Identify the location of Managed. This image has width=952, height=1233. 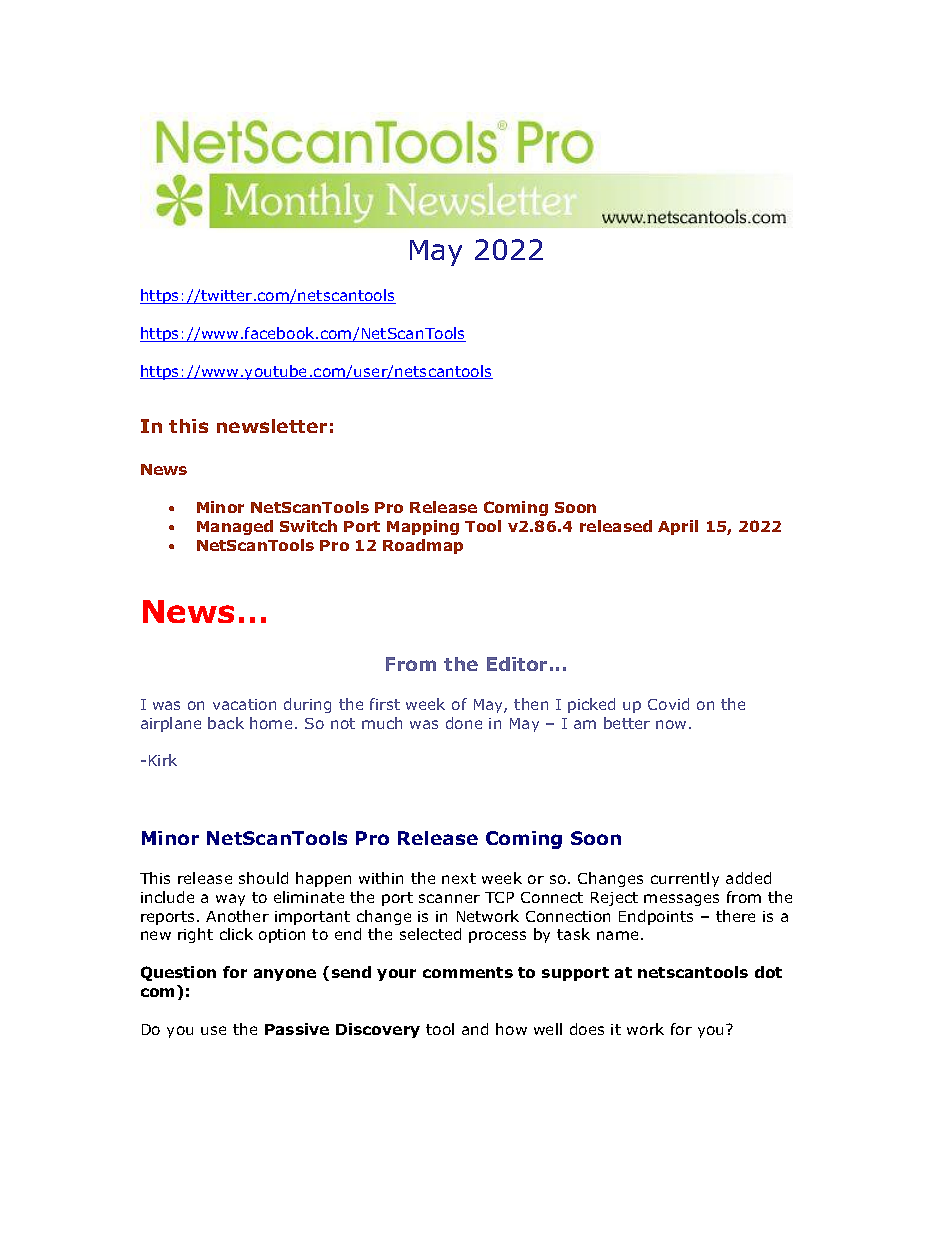
(235, 527).
